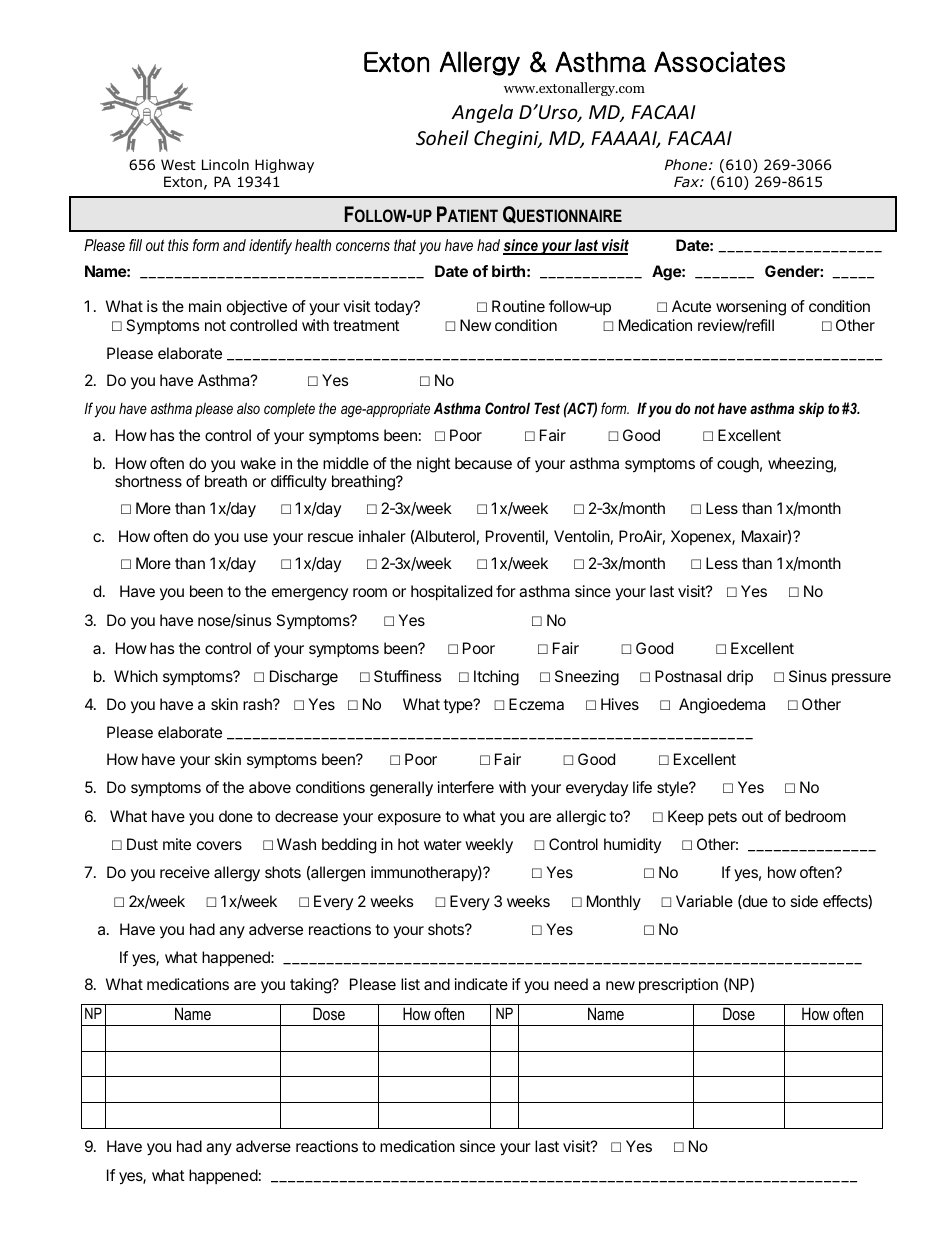 This page has height=1233, width=952. What do you see at coordinates (311, 986) in the page?
I see `taking` at bounding box center [311, 986].
